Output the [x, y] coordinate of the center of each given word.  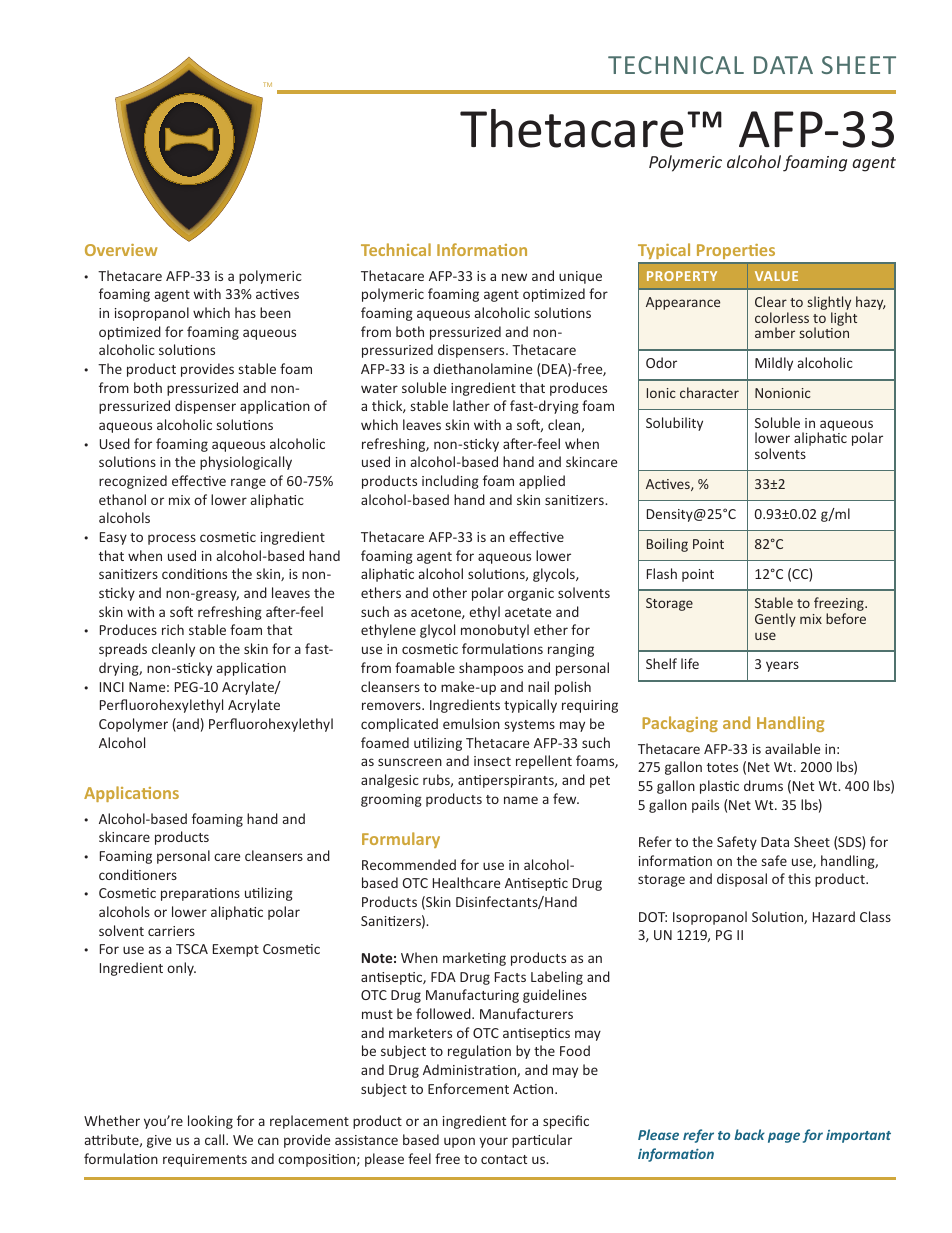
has [245, 312]
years [782, 666]
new [514, 277]
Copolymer [133, 725]
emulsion [471, 723]
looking [210, 1122]
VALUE [776, 276]
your [493, 1142]
